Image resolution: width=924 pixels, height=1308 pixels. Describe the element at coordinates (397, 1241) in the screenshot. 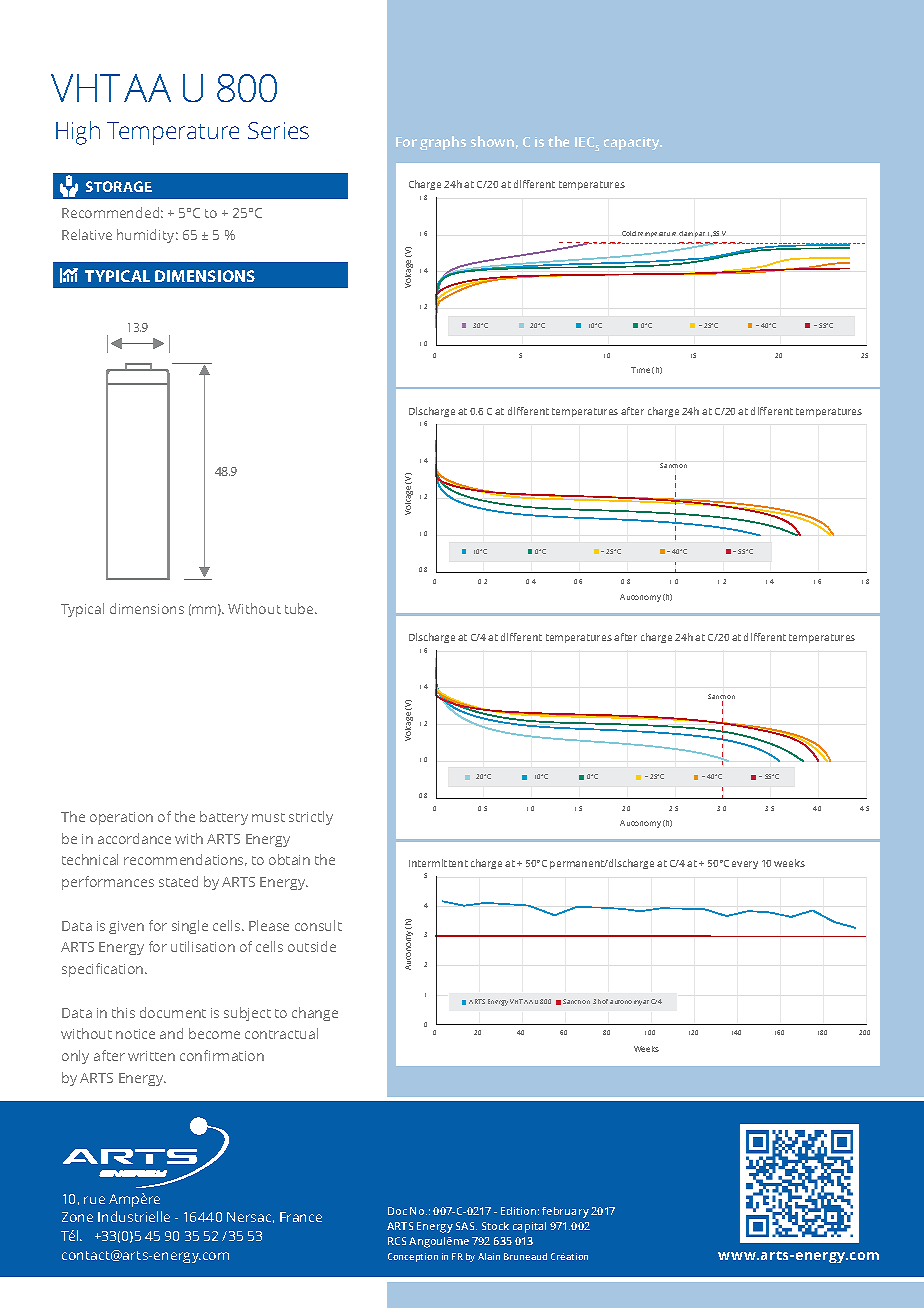

I see `RCS` at that location.
